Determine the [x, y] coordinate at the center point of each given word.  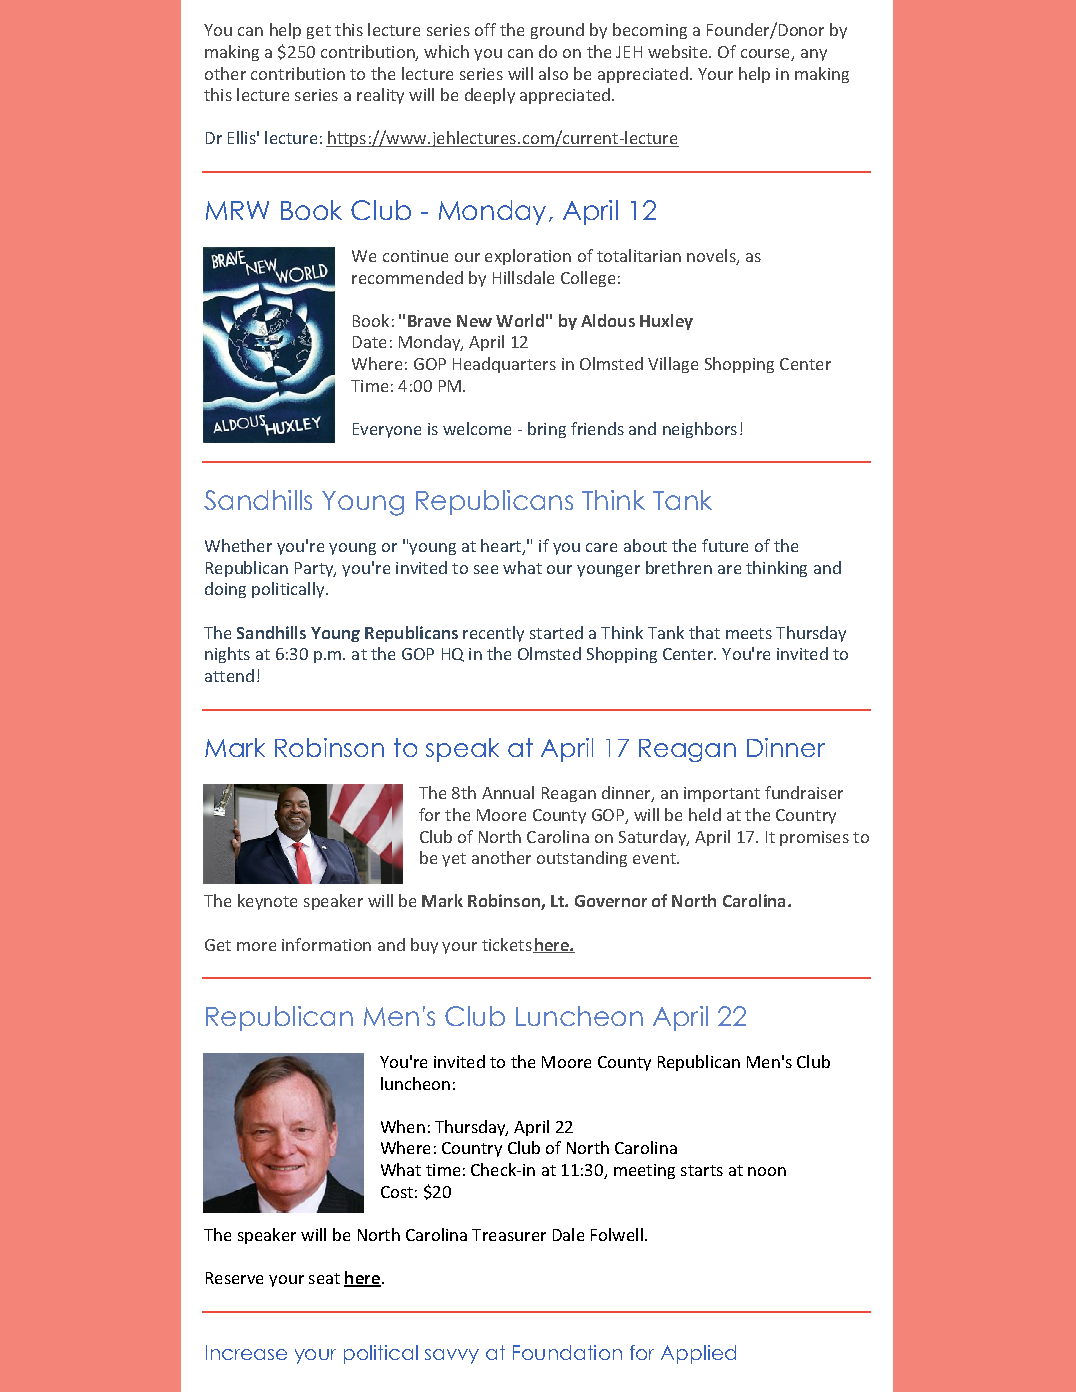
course [766, 55]
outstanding [582, 859]
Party [315, 569]
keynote [267, 902]
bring [547, 430]
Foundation [567, 1352]
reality [380, 96]
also [553, 73]
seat [324, 1278]
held [705, 814]
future [725, 545]
